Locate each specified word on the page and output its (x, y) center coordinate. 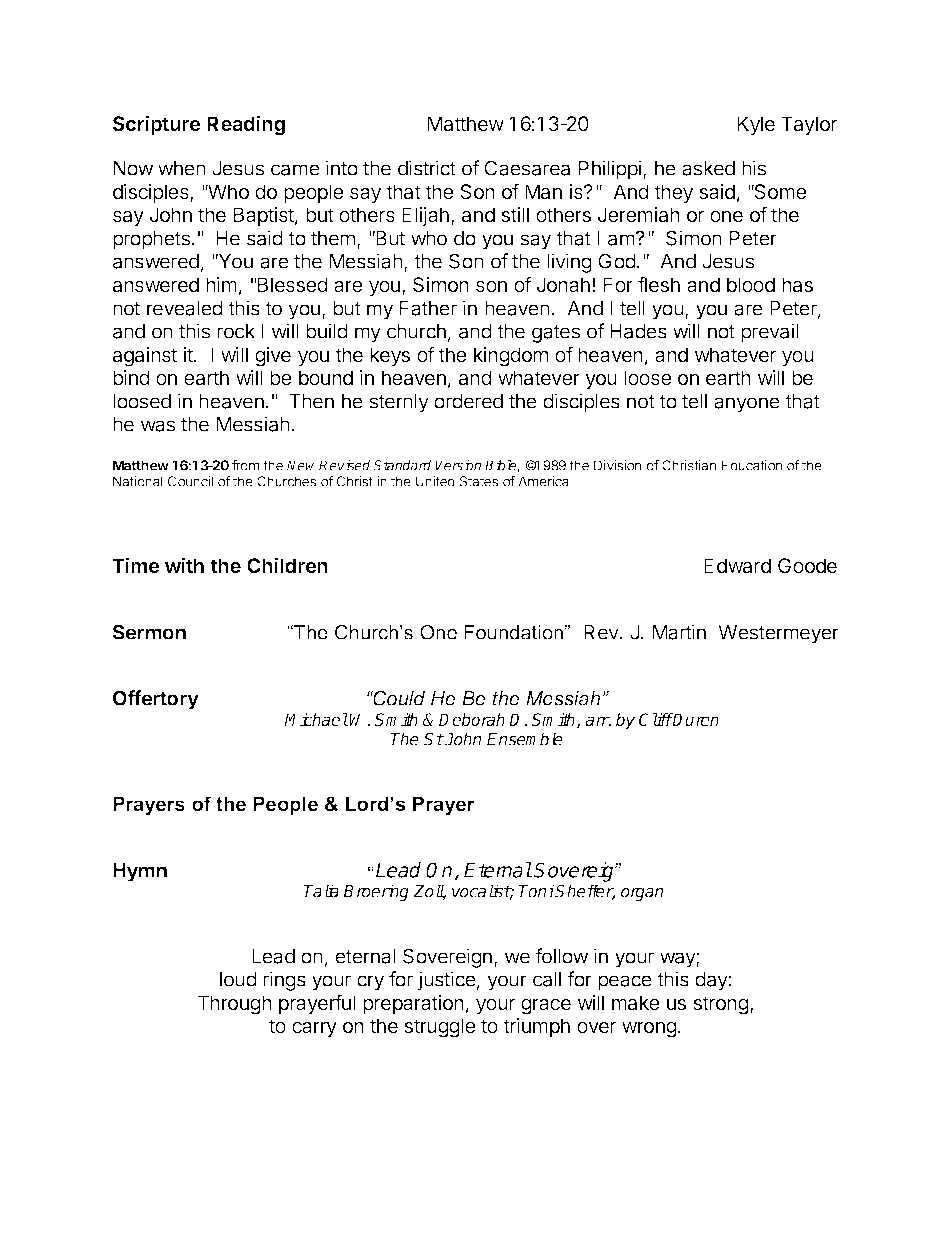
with (184, 565)
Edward (737, 566)
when (182, 168)
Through (235, 1005)
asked (708, 168)
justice (447, 981)
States (479, 481)
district (427, 168)
